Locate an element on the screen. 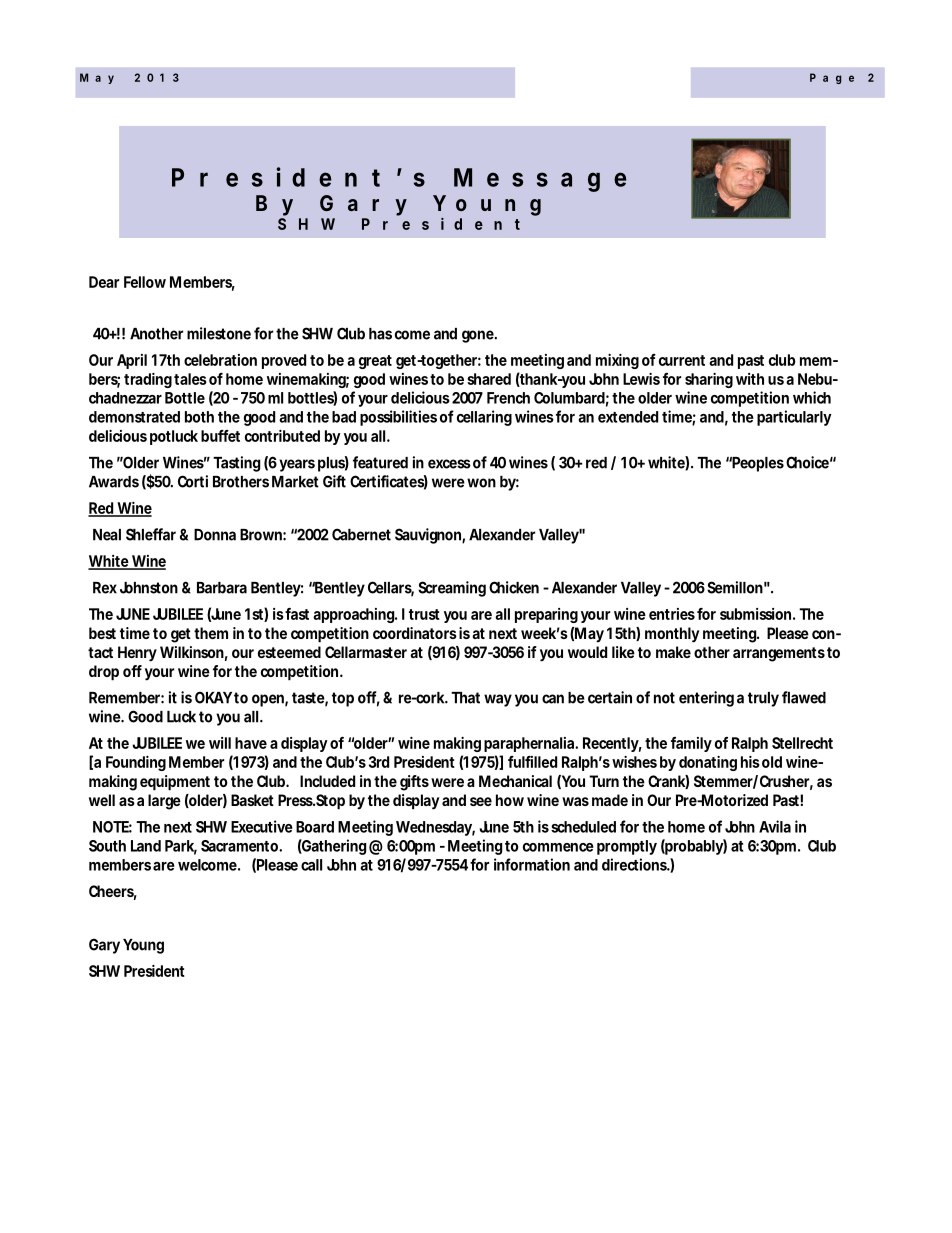  current is located at coordinates (682, 360).
